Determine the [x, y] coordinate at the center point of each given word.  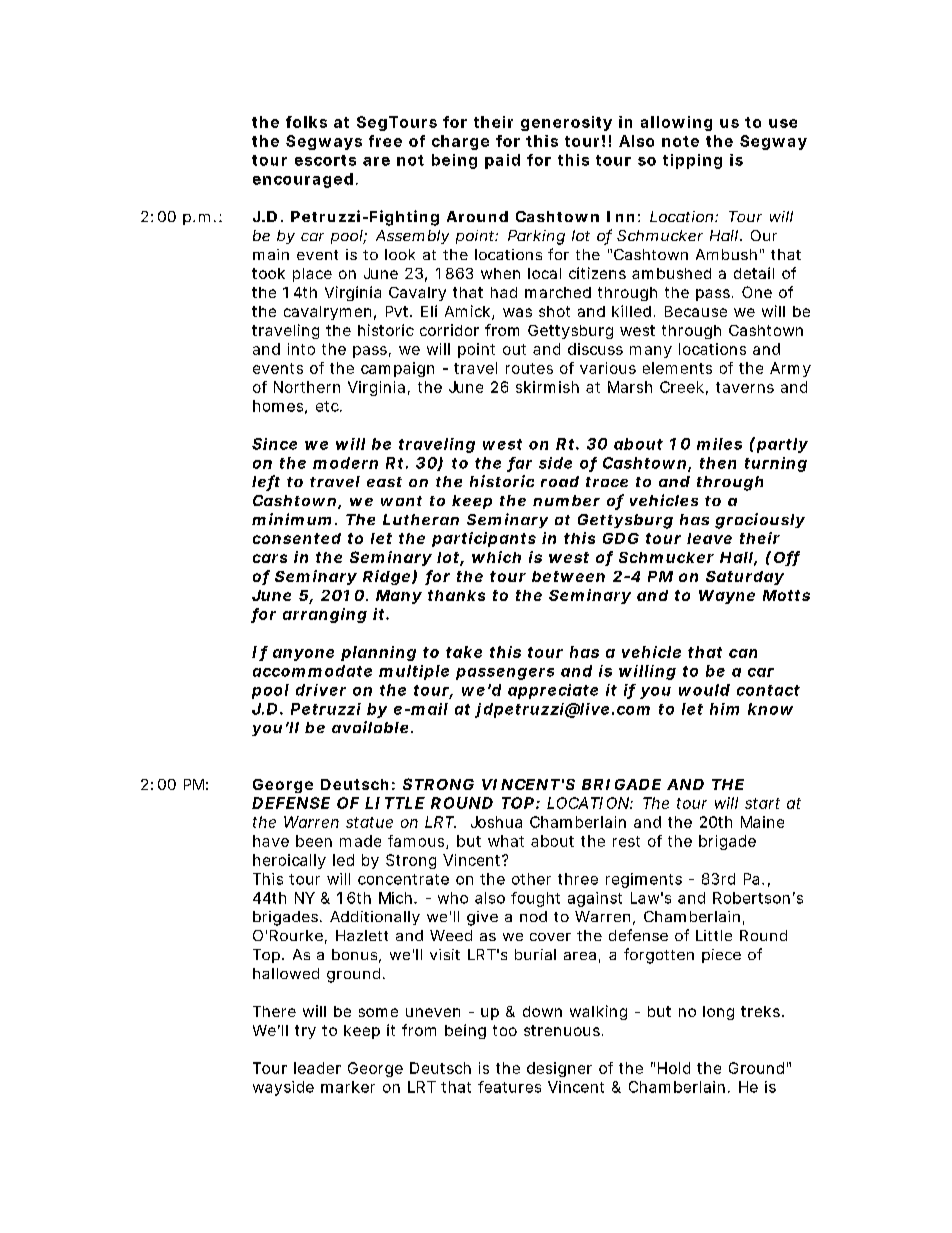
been [314, 841]
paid [502, 161]
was [517, 312]
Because [696, 311]
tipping [692, 161]
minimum [291, 519]
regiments [644, 880]
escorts [325, 160]
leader [317, 1068]
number [566, 500]
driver [321, 690]
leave [709, 538]
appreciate [553, 691]
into [301, 349]
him [724, 709]
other [531, 879]
